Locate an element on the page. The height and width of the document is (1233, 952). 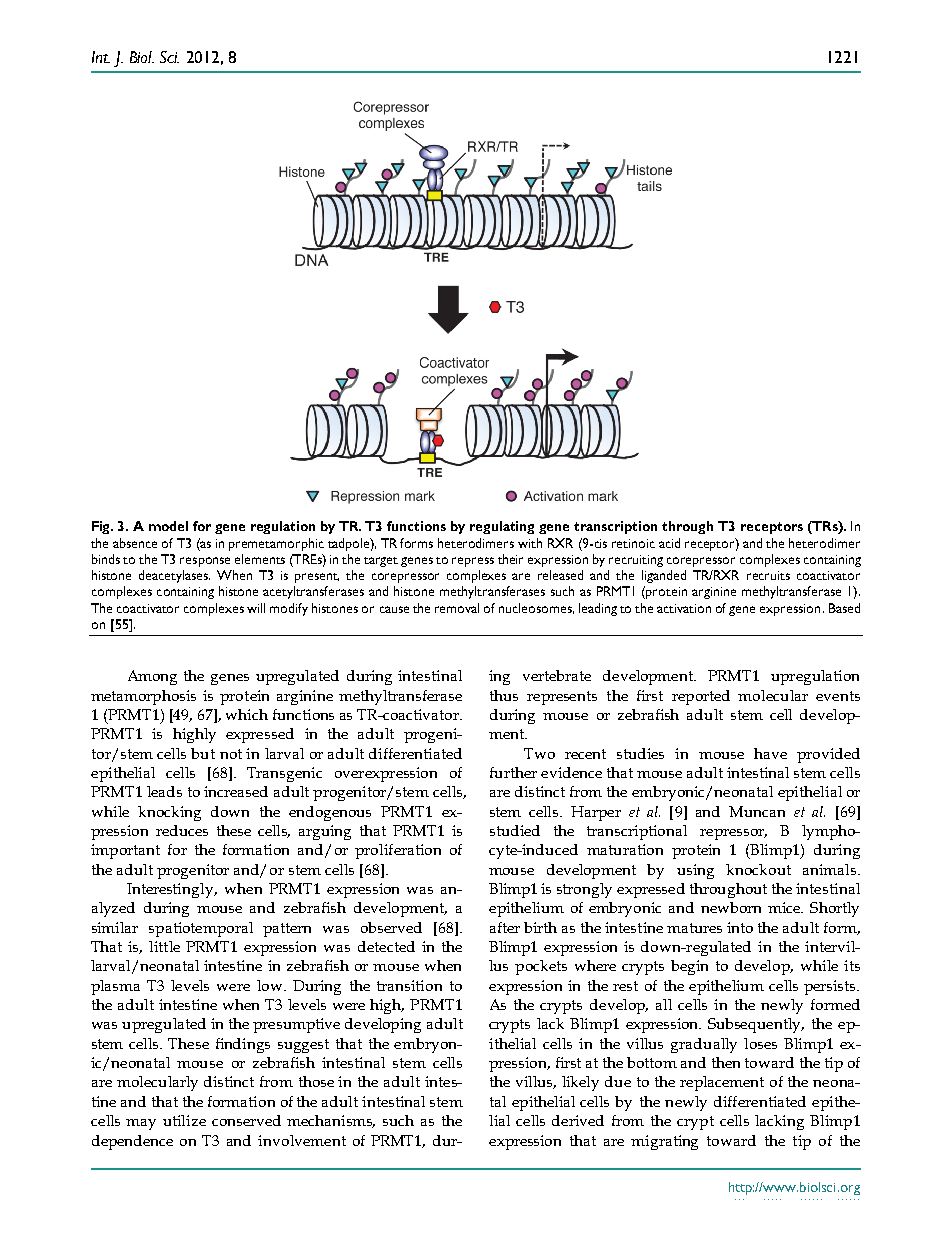
knockout is located at coordinates (758, 869).
